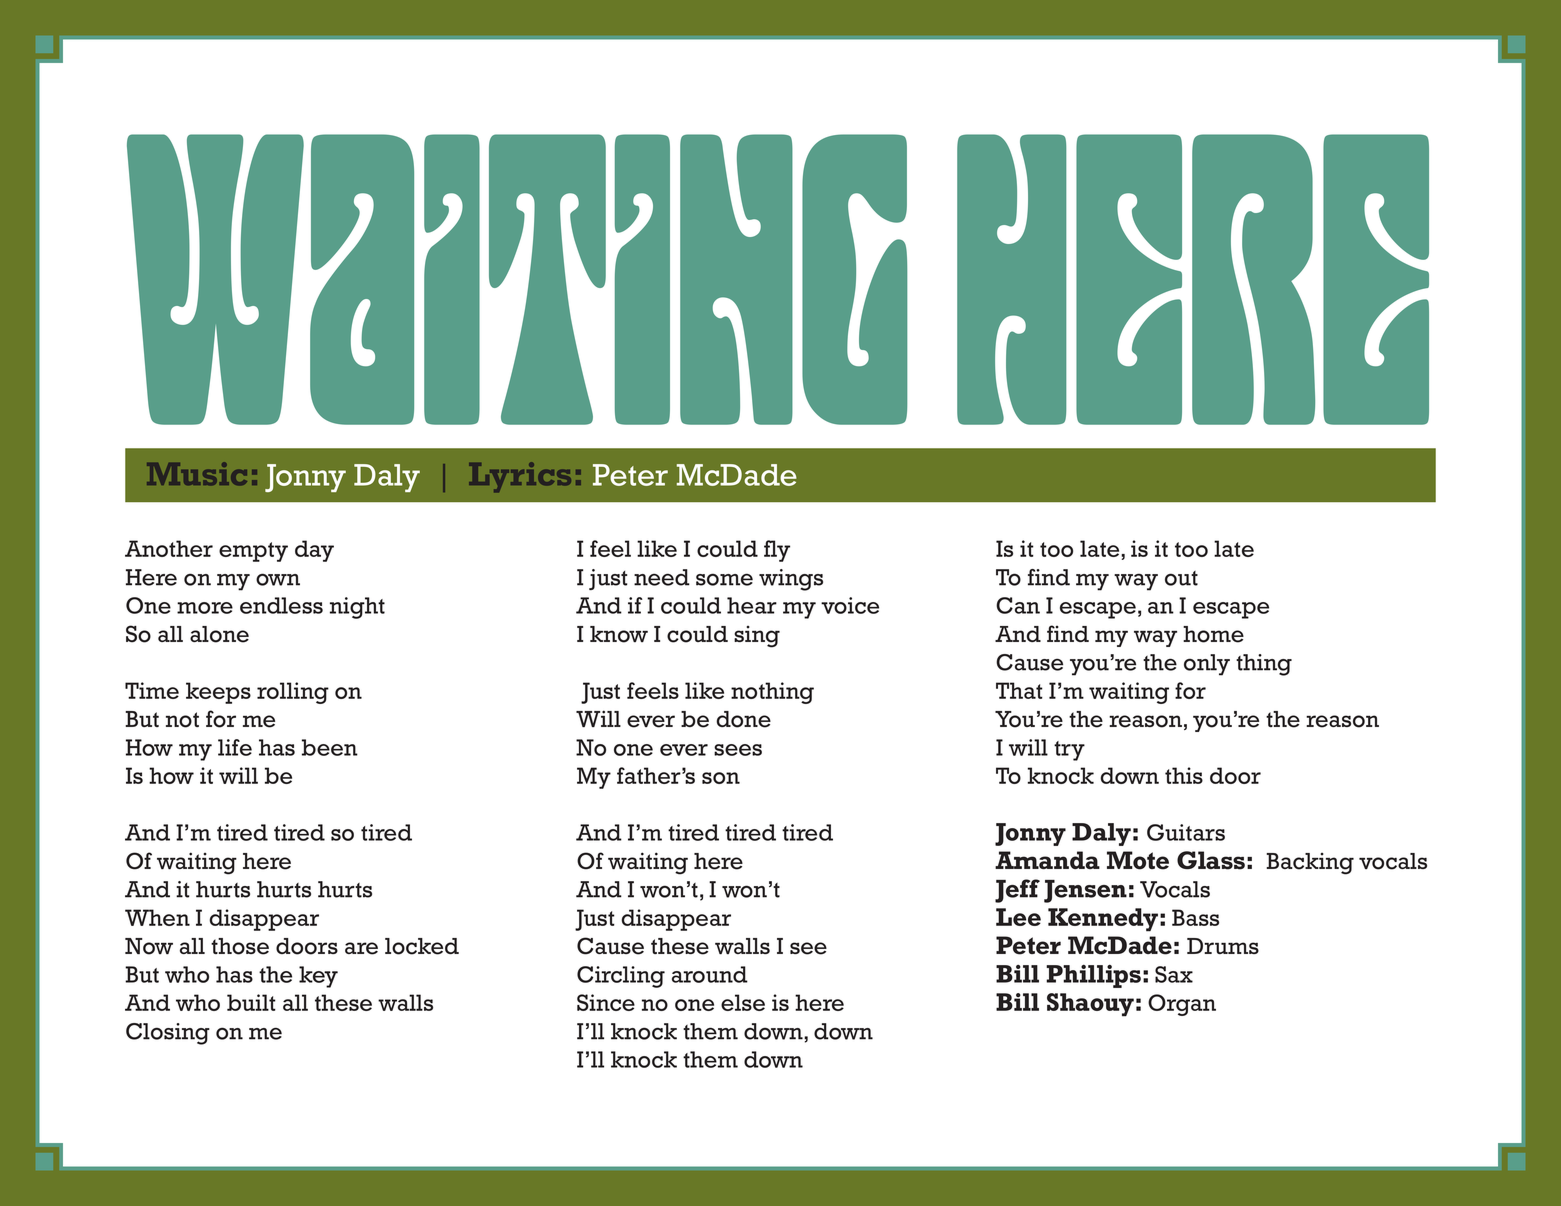  Describe the element at coordinates (1174, 974) in the document. I see `Sax` at that location.
